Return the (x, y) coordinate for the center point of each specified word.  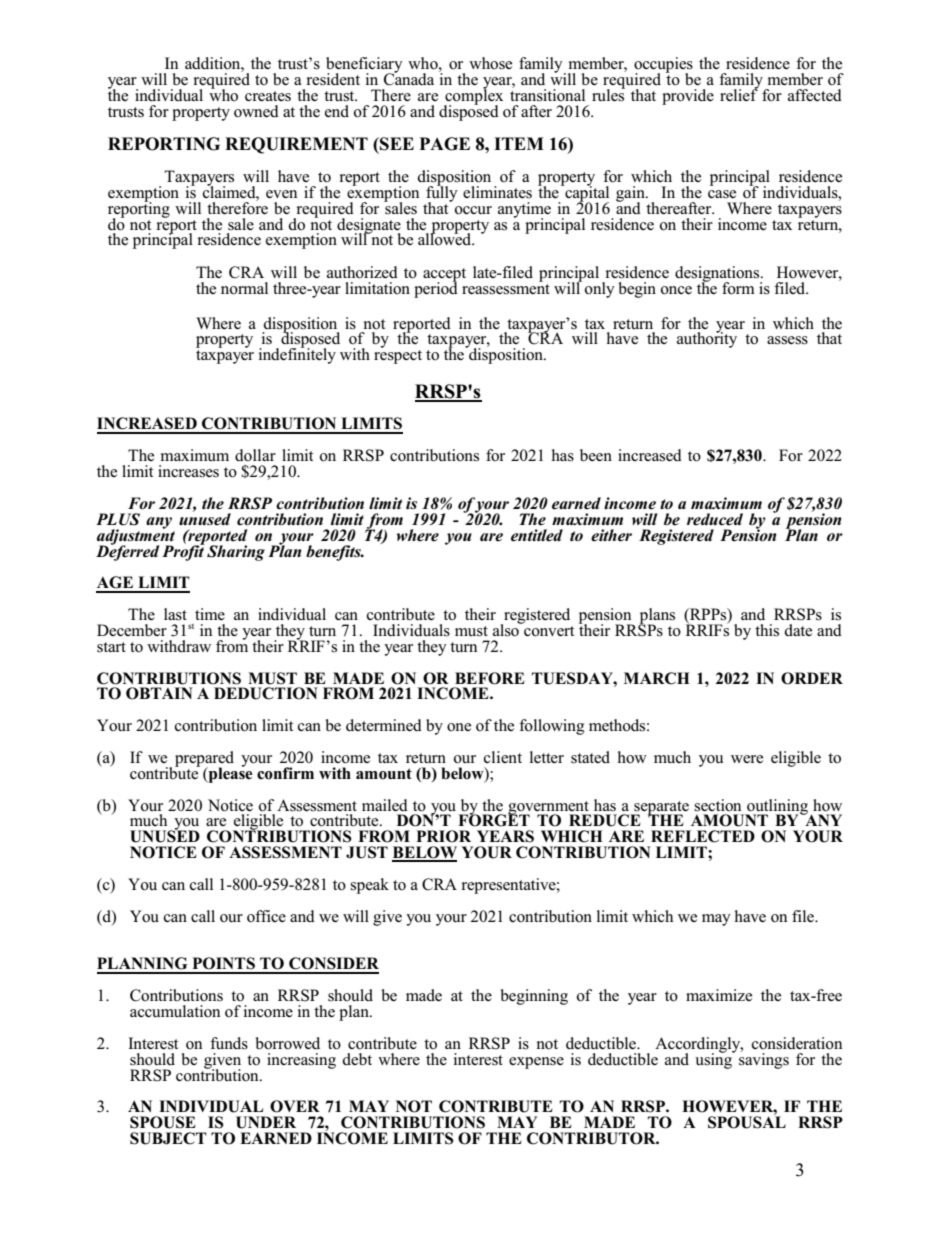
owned (256, 111)
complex (473, 97)
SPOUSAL (747, 1121)
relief (739, 94)
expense (536, 1063)
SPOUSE (163, 1122)
